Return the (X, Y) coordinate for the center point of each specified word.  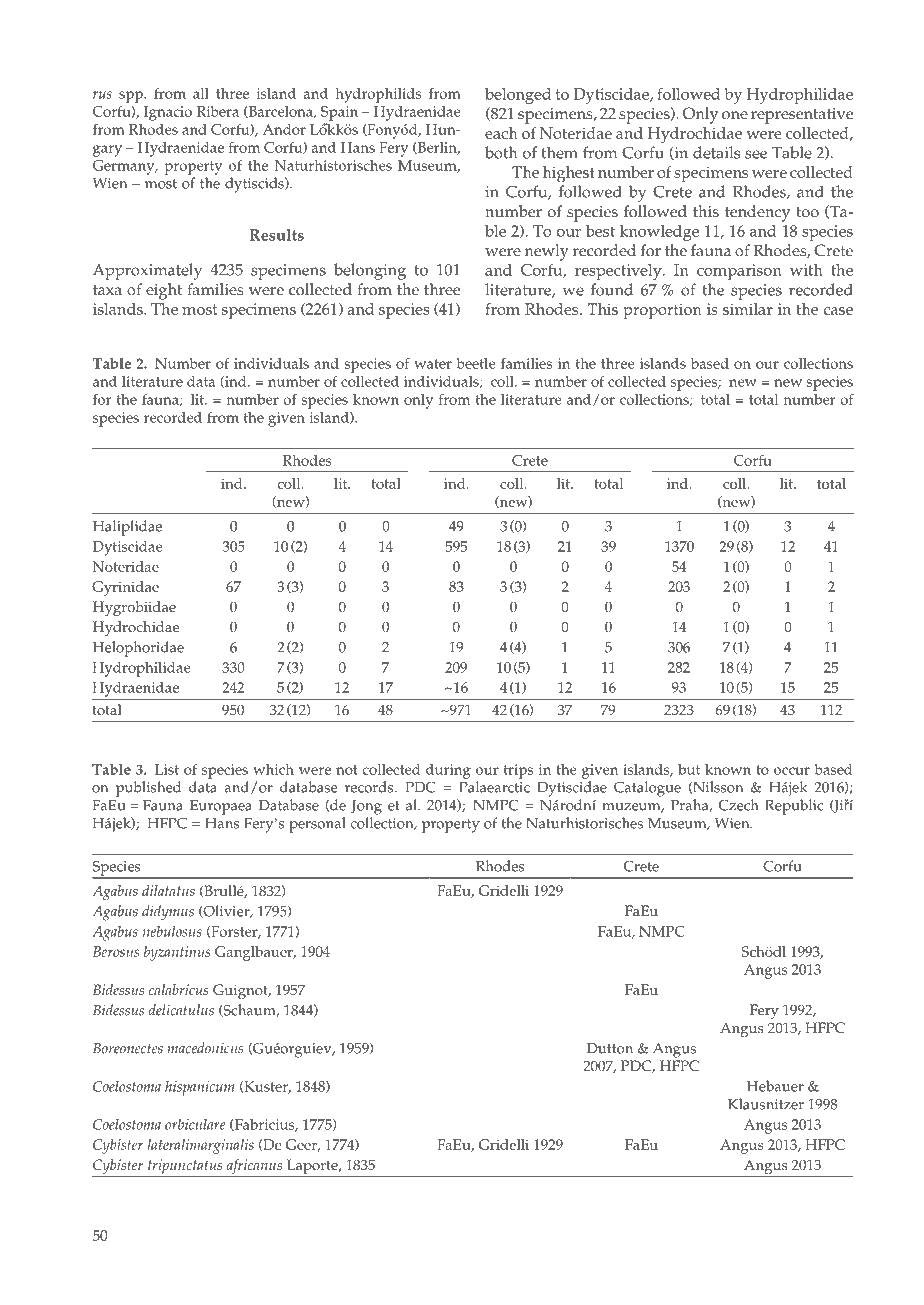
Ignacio (168, 113)
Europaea (221, 807)
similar (748, 309)
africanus (254, 1168)
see (756, 154)
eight (164, 291)
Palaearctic (494, 787)
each (501, 133)
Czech (739, 805)
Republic (794, 807)
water (433, 364)
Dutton (610, 1048)
